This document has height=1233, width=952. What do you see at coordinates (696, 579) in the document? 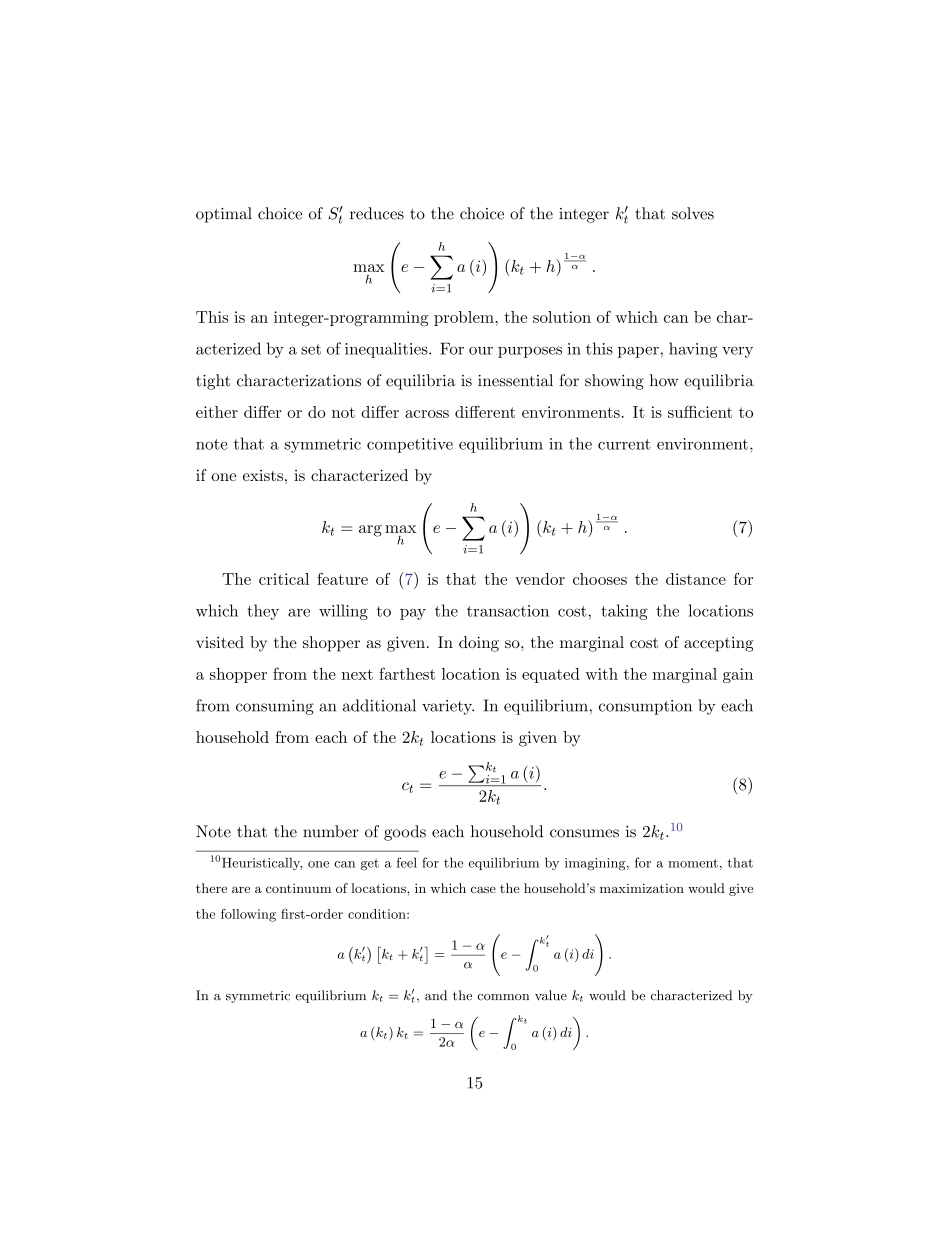
I see `distance` at bounding box center [696, 579].
